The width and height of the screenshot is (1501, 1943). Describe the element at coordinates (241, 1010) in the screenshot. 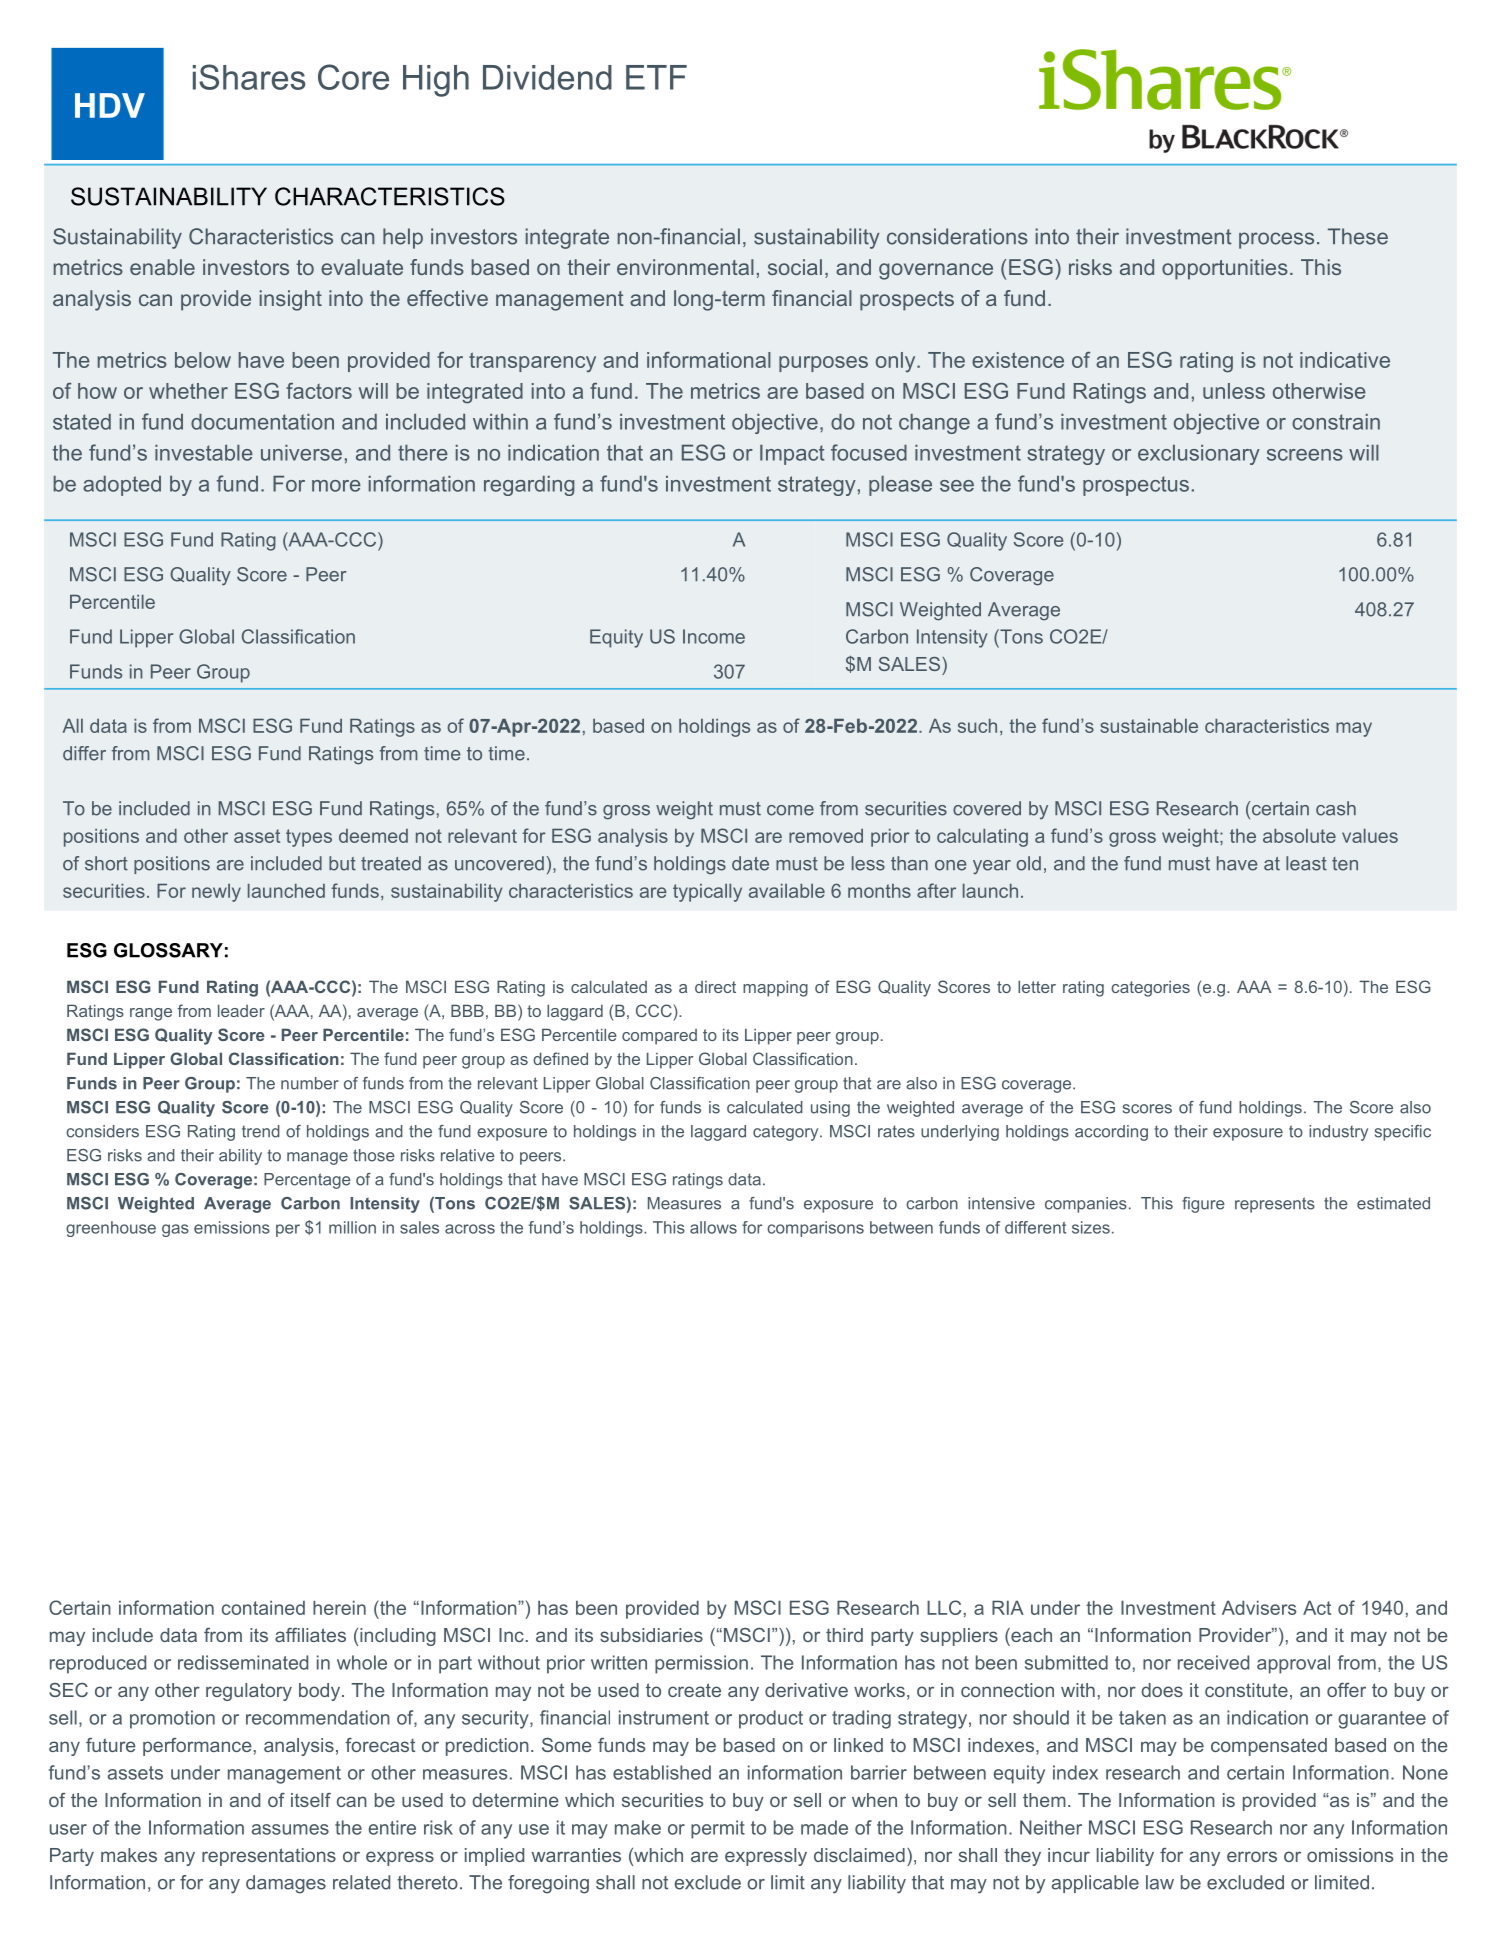

I see `leader` at that location.
